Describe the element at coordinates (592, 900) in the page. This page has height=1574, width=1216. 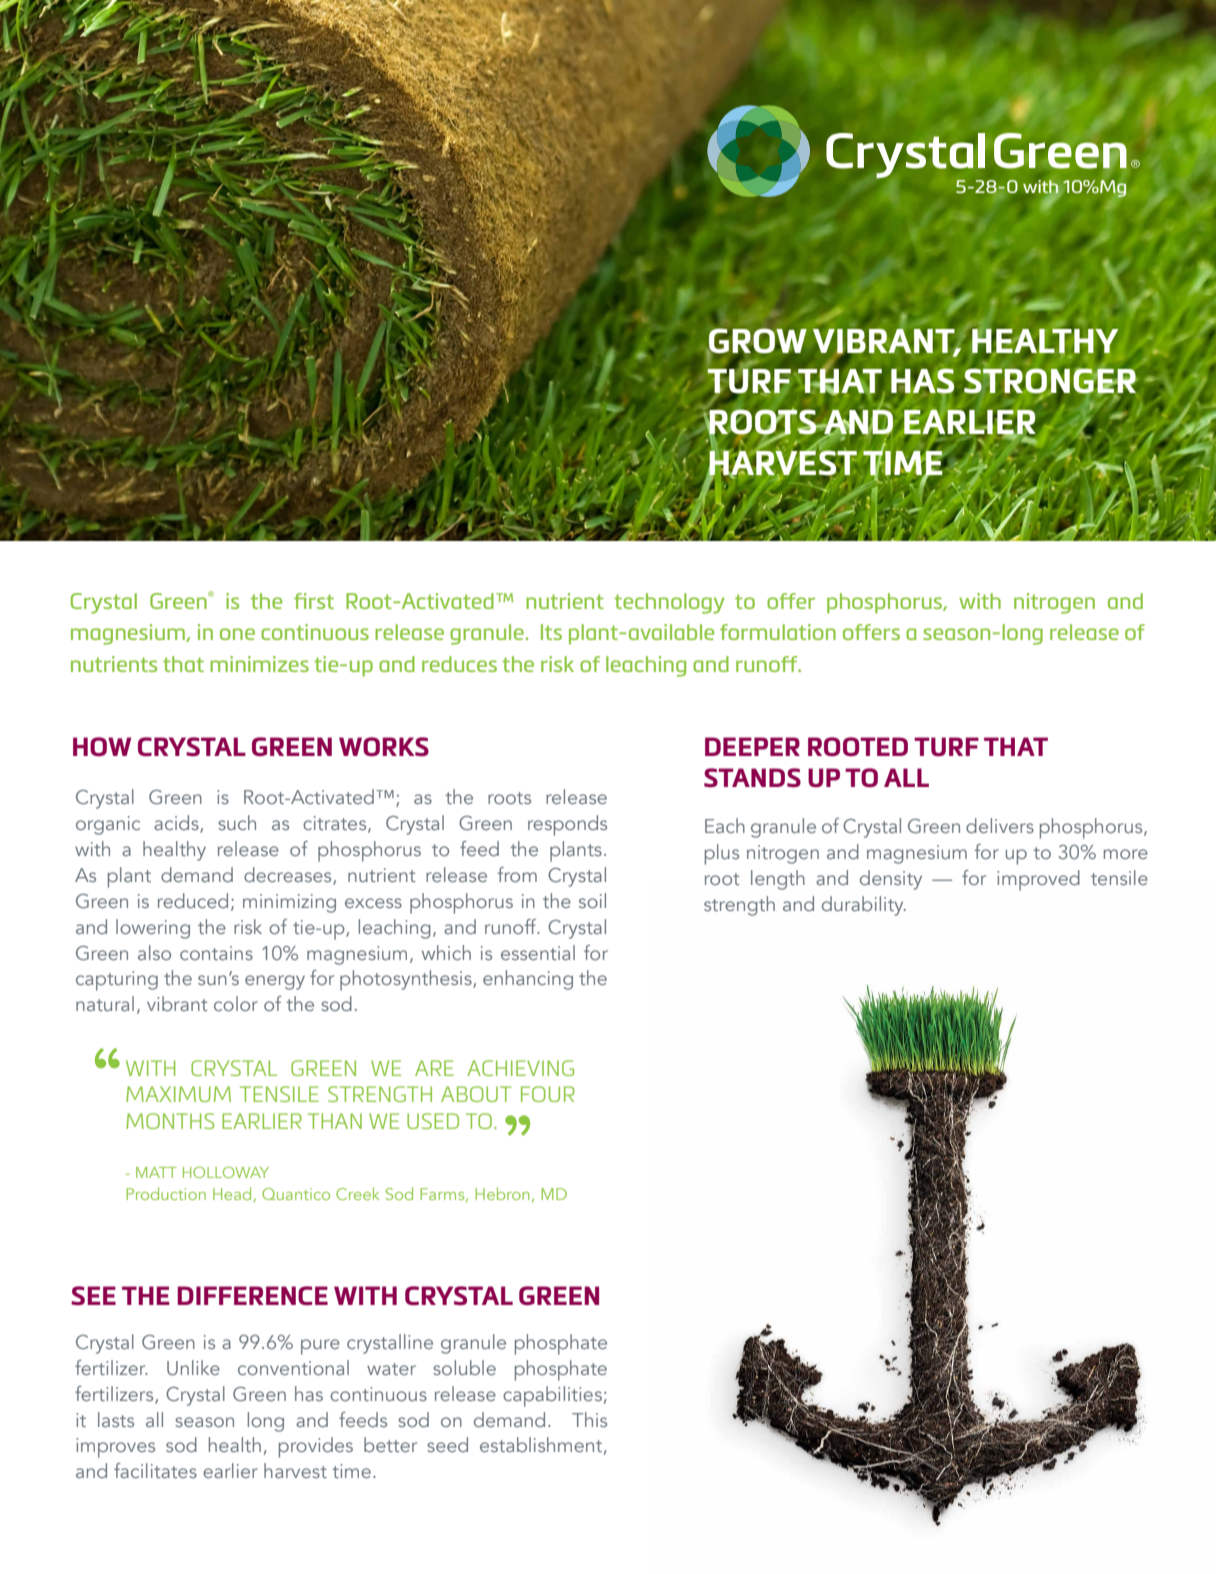
I see `soil` at that location.
